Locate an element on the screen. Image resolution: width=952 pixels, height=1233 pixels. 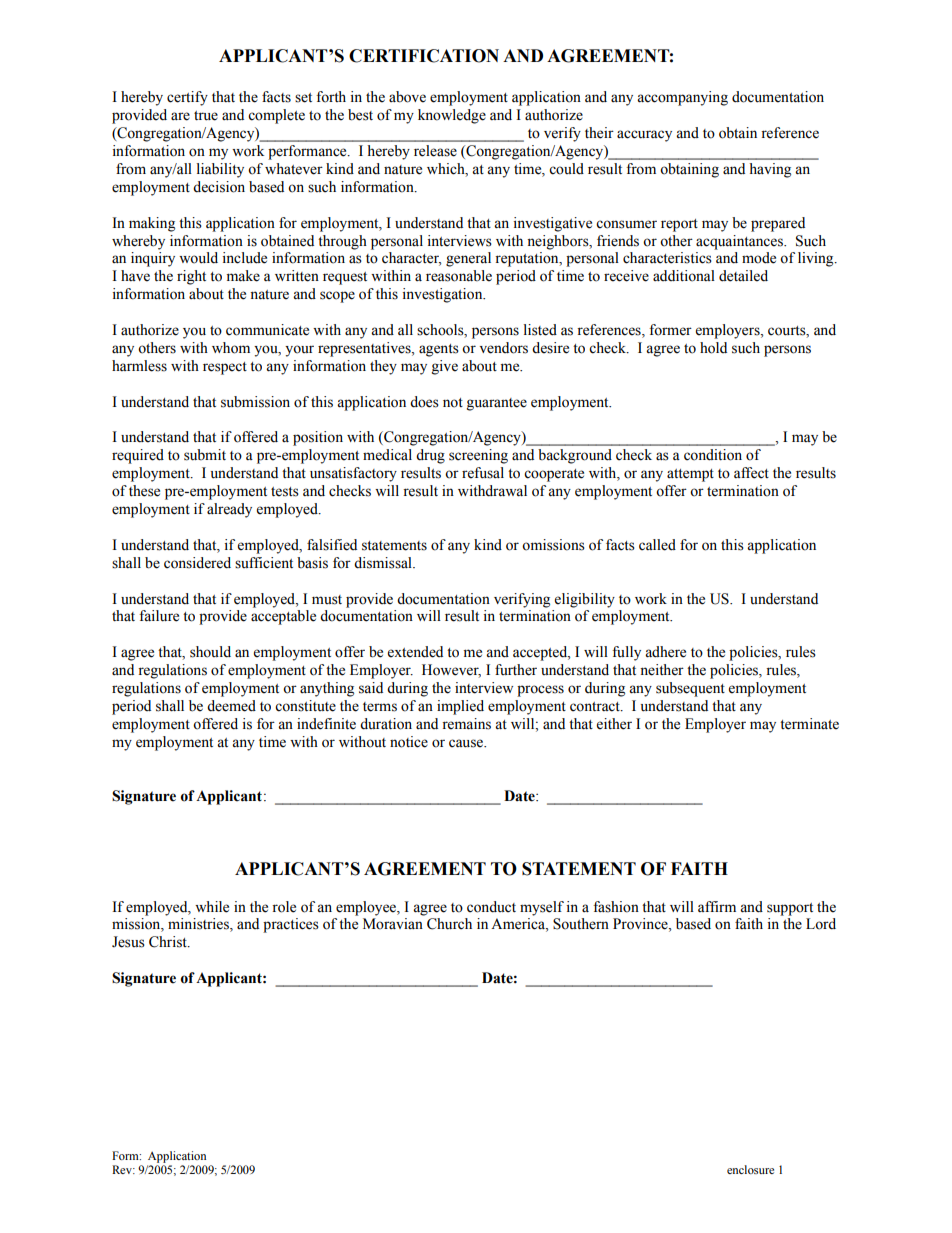
failure is located at coordinates (159, 616).
